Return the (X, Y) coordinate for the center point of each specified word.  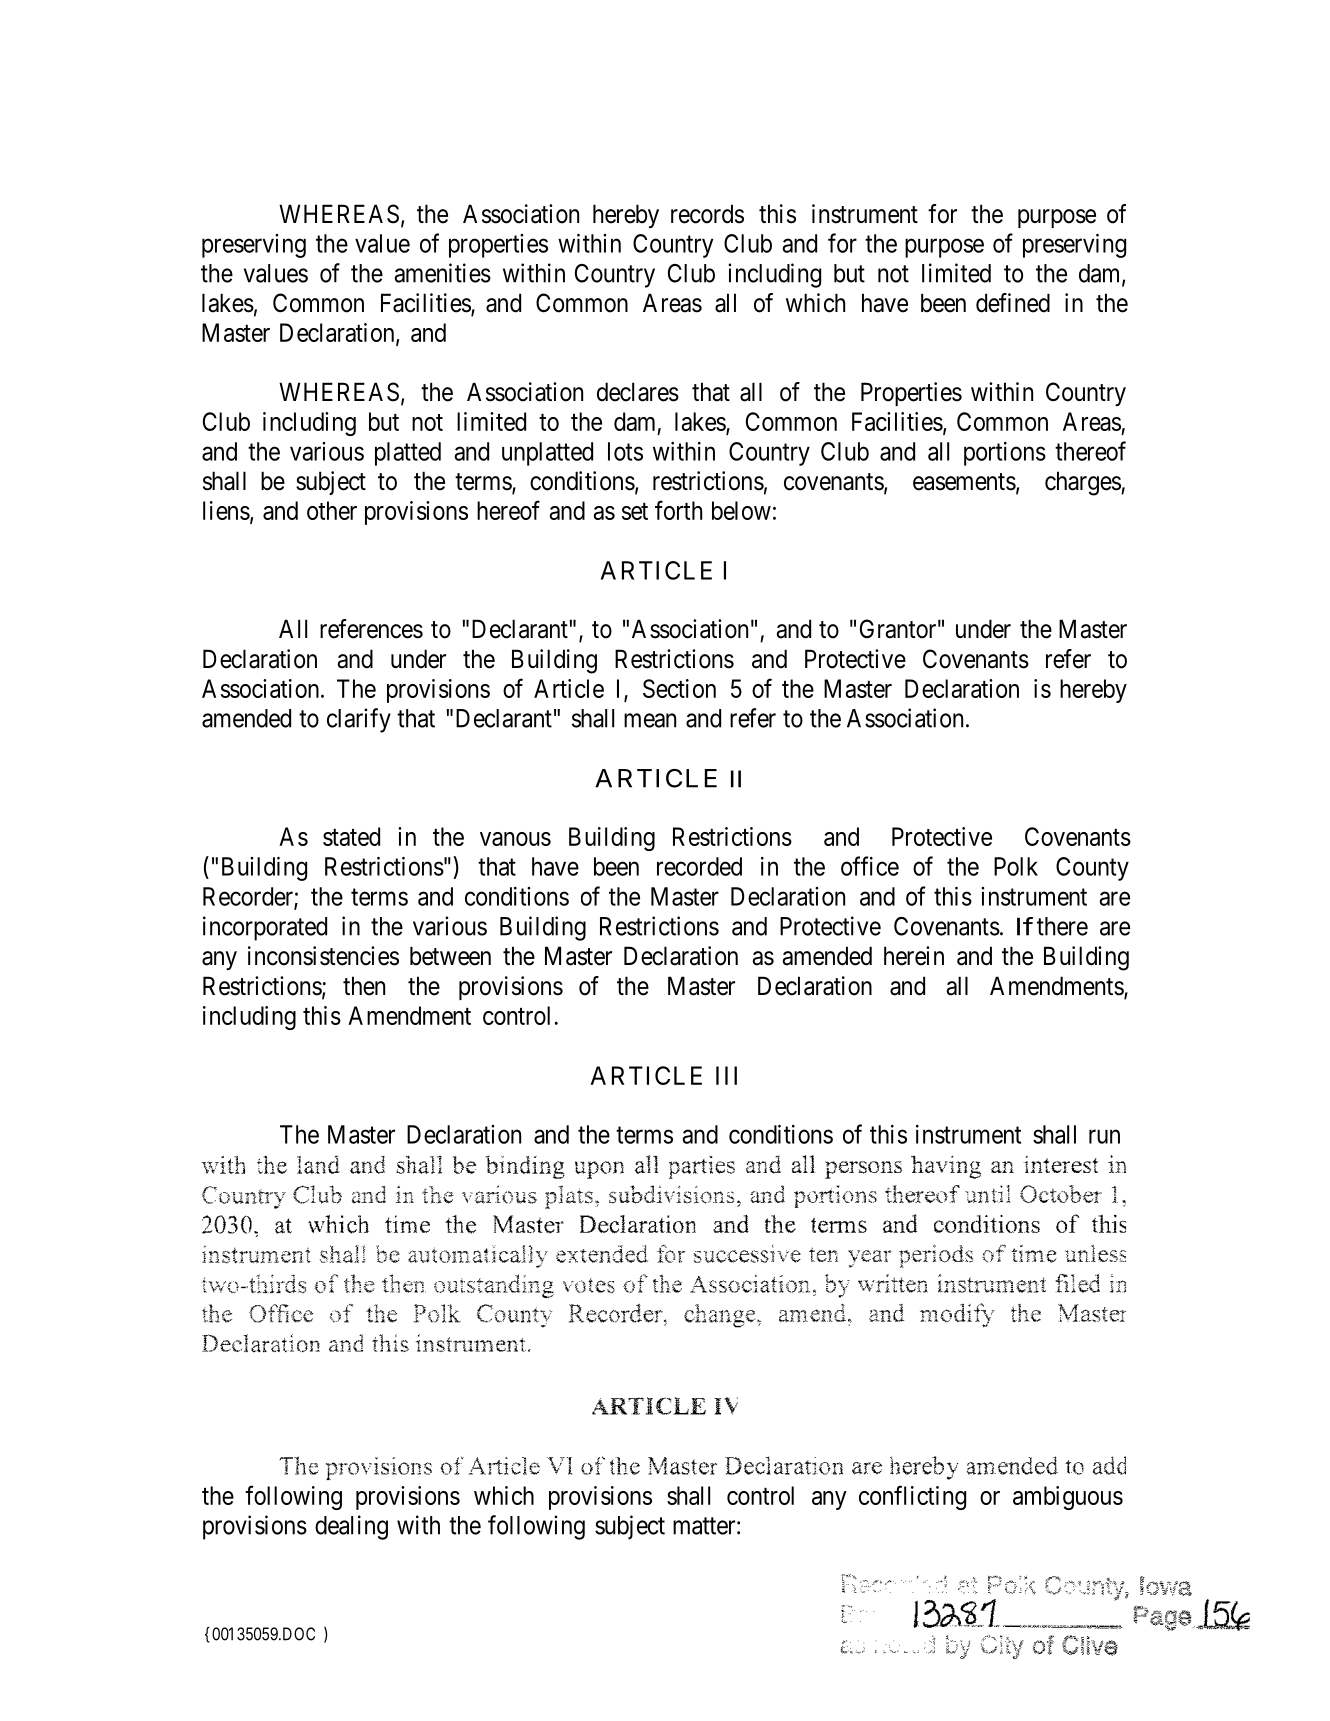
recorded (699, 866)
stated (351, 836)
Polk (1016, 866)
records (707, 214)
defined (1013, 303)
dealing (351, 1527)
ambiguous (1068, 1498)
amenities (442, 273)
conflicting (912, 1497)
